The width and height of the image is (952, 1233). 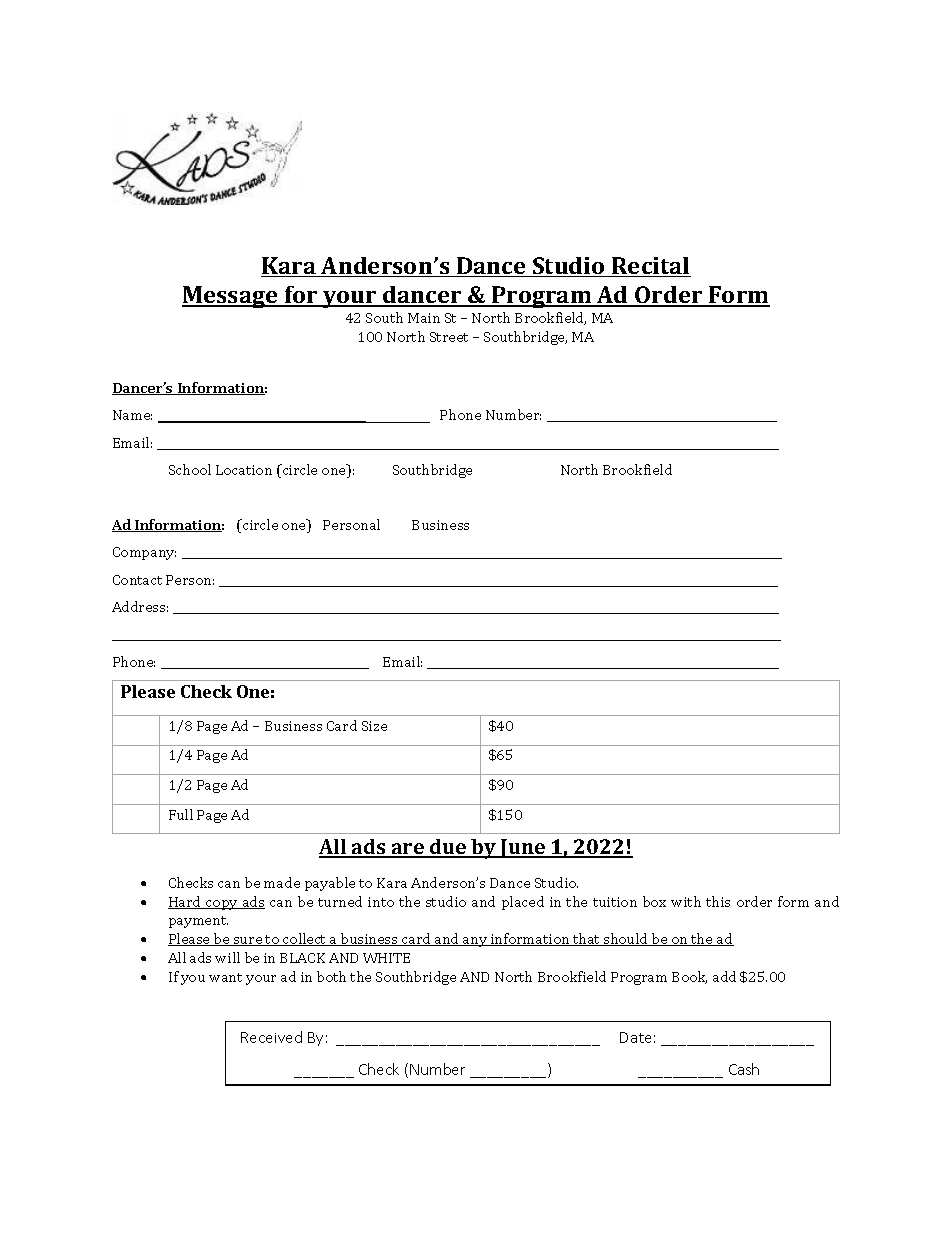 I want to click on due, so click(x=448, y=848).
